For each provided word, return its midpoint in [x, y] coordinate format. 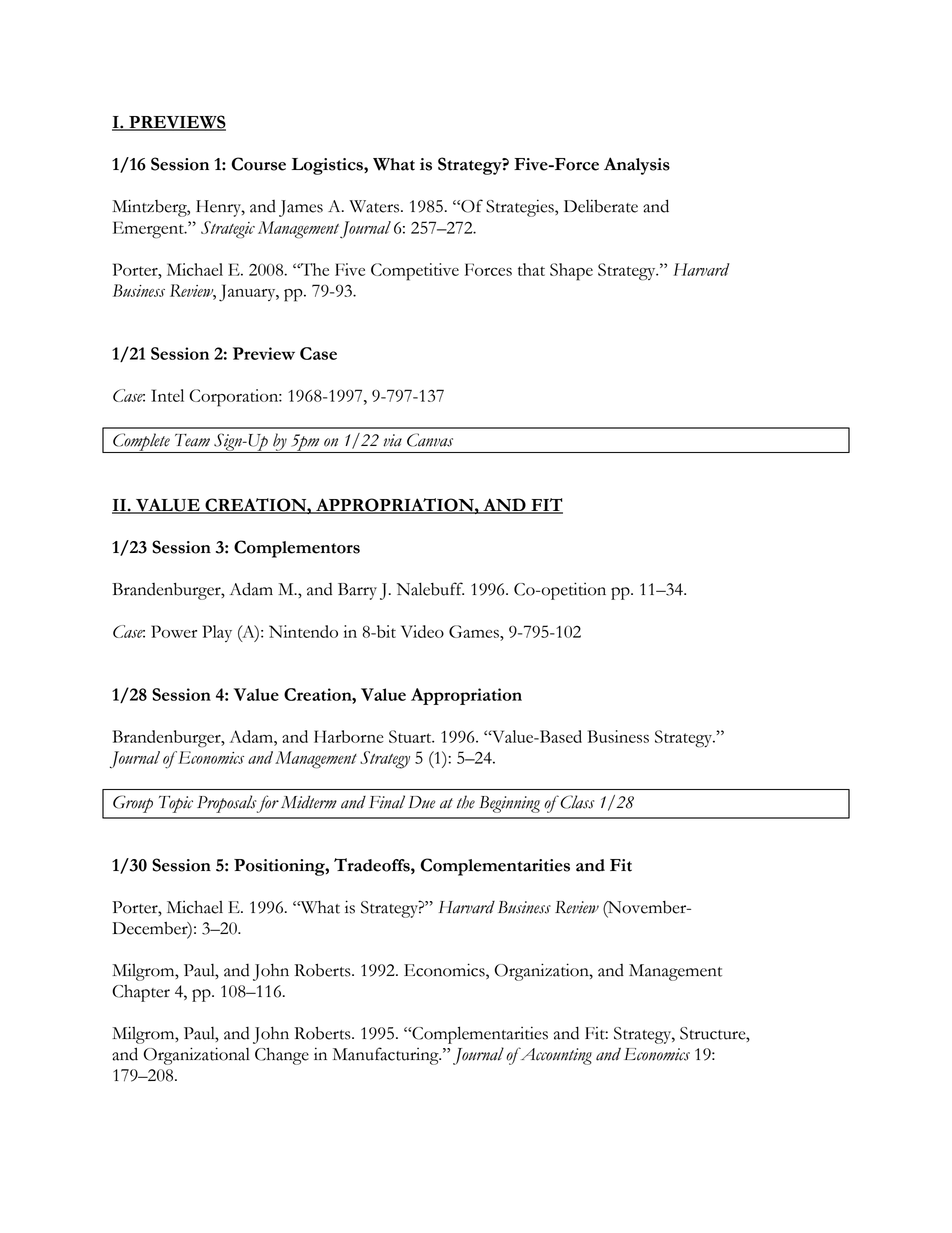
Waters [375, 206]
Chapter [141, 993]
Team [192, 440]
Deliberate [601, 206]
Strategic [228, 230]
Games [475, 631]
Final [387, 802]
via [392, 440]
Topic [176, 804]
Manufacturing [387, 1056]
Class [576, 802]
